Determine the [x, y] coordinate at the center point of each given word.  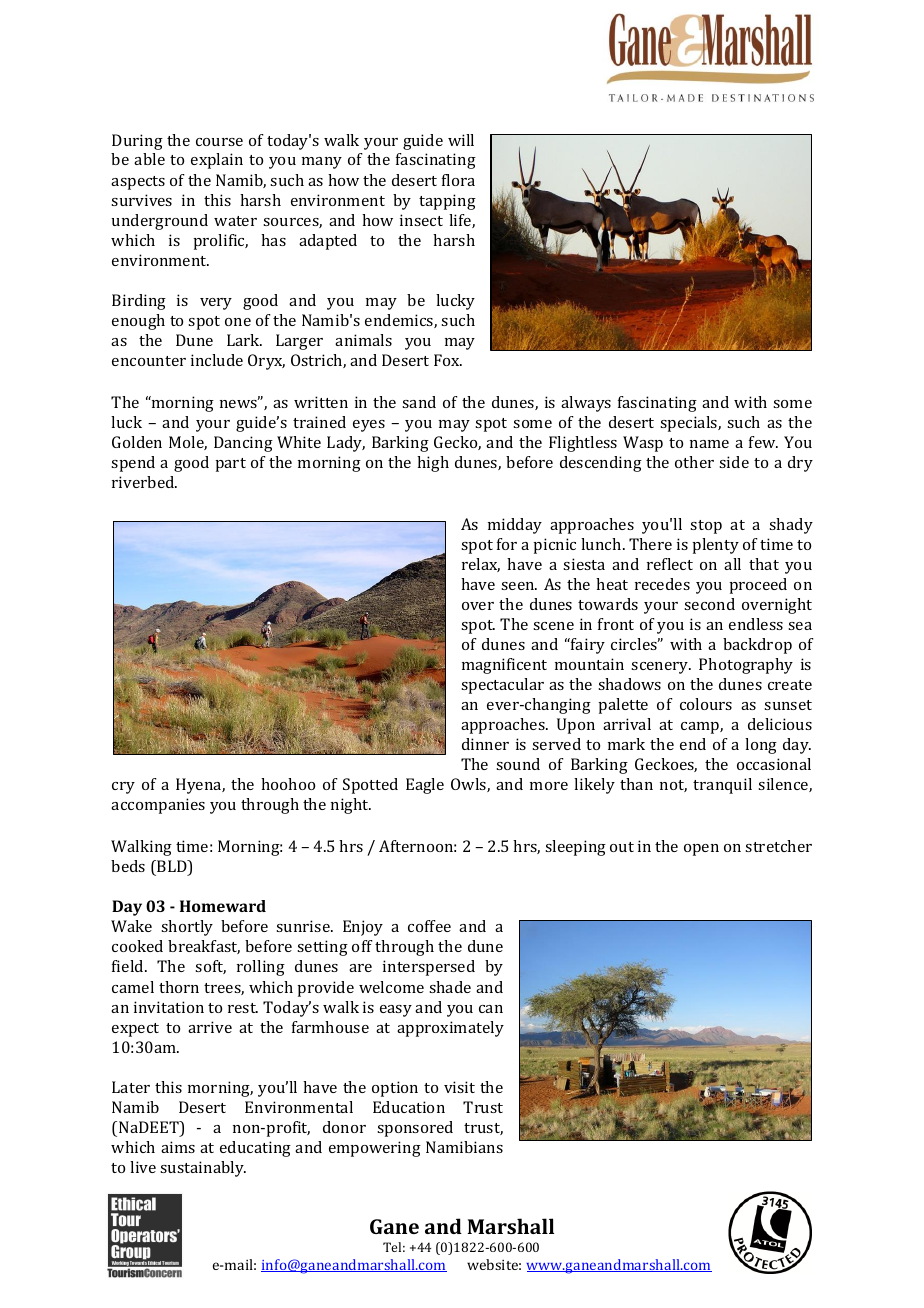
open [701, 850]
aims [178, 1147]
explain [217, 161]
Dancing [243, 444]
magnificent [504, 666]
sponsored [415, 1129]
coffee [429, 926]
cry [123, 788]
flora [458, 180]
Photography [746, 666]
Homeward [223, 906]
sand [419, 402]
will [461, 140]
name [709, 444]
